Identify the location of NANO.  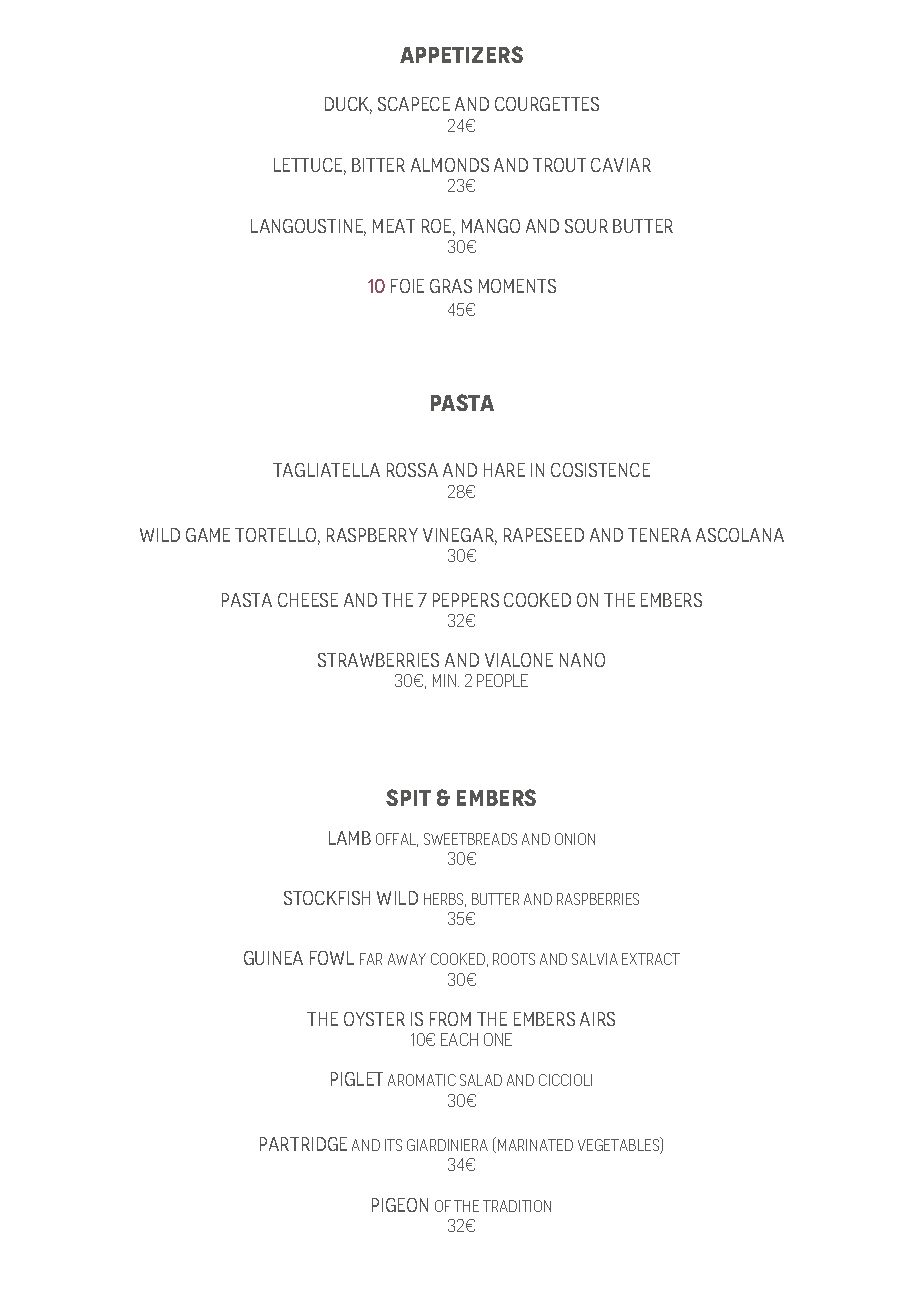
(582, 660).
